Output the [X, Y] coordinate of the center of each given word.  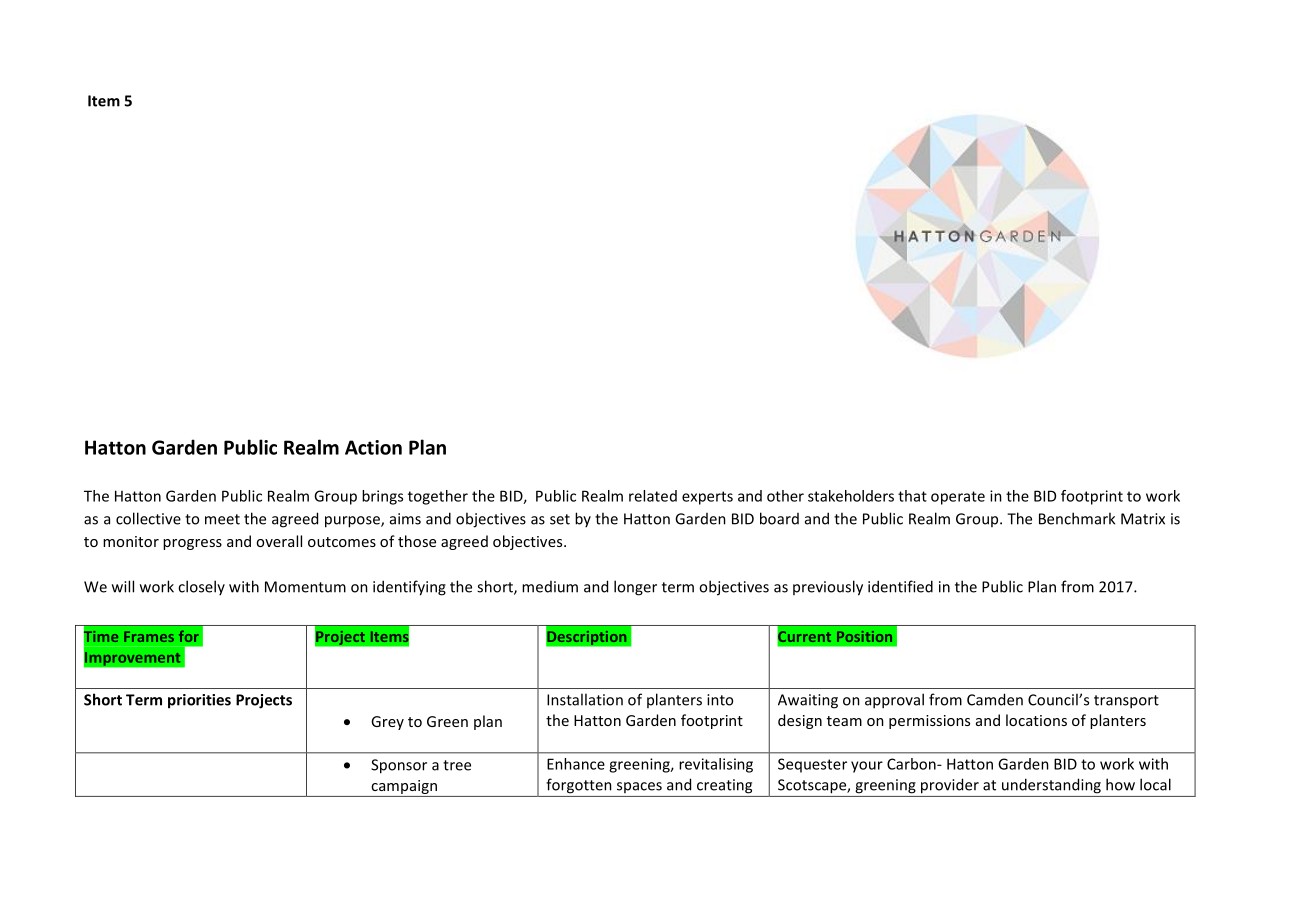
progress [192, 544]
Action [373, 447]
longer [635, 588]
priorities [199, 701]
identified [900, 586]
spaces [639, 787]
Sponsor [399, 766]
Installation [585, 699]
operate [958, 498]
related [653, 496]
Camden [995, 699]
